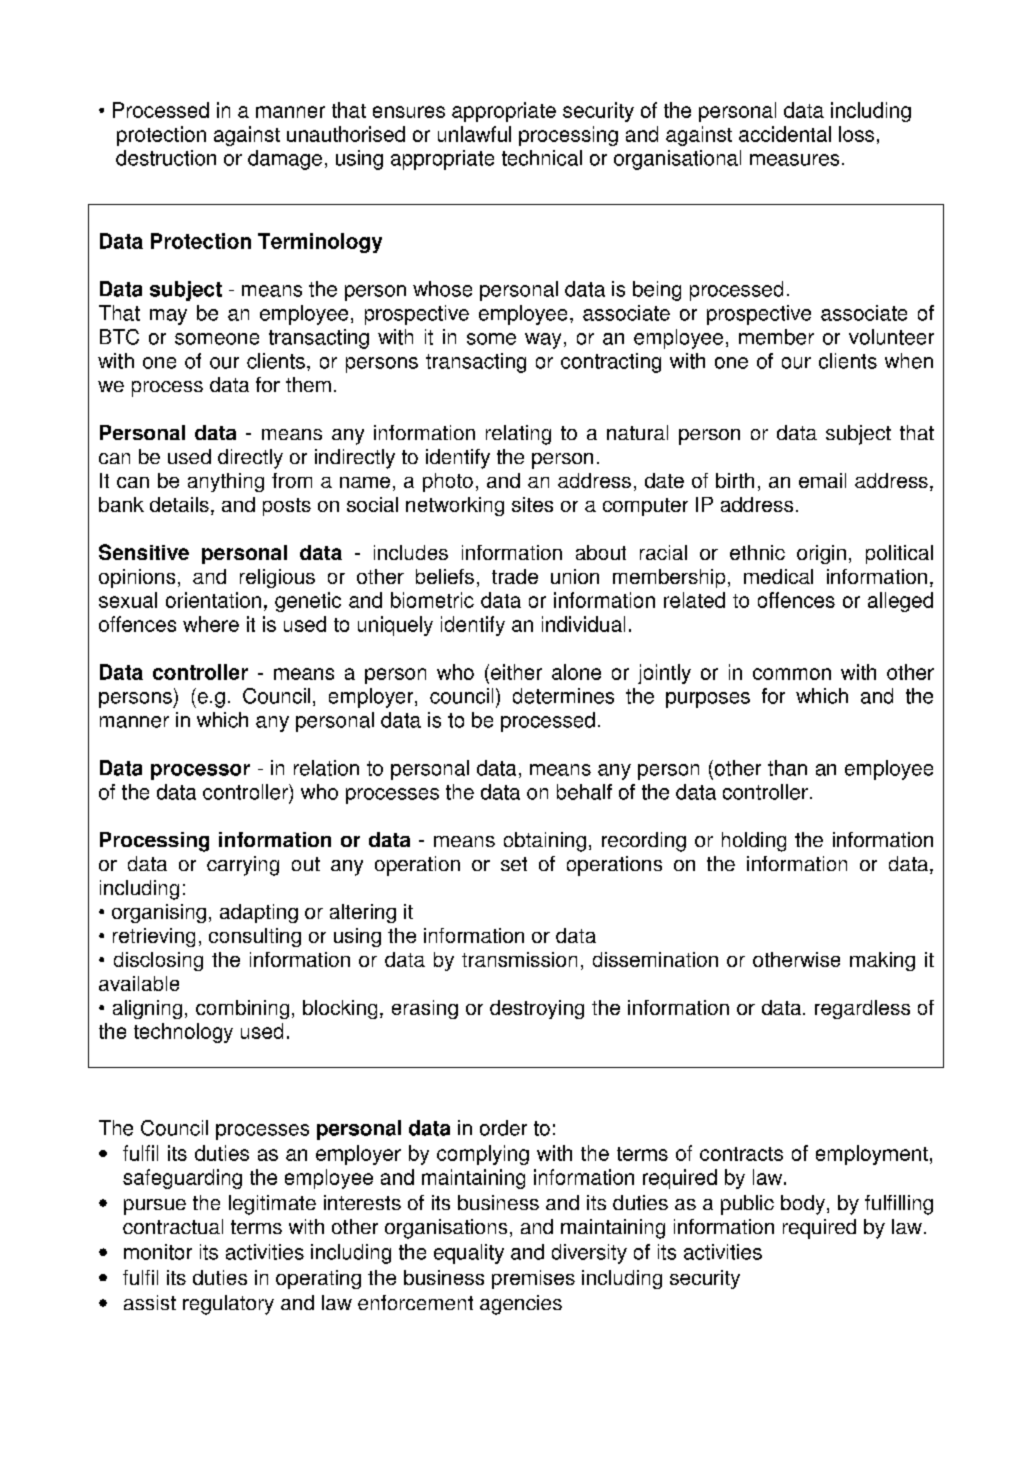 The image size is (1032, 1461). Describe the element at coordinates (516, 672) in the document. I see `either` at that location.
